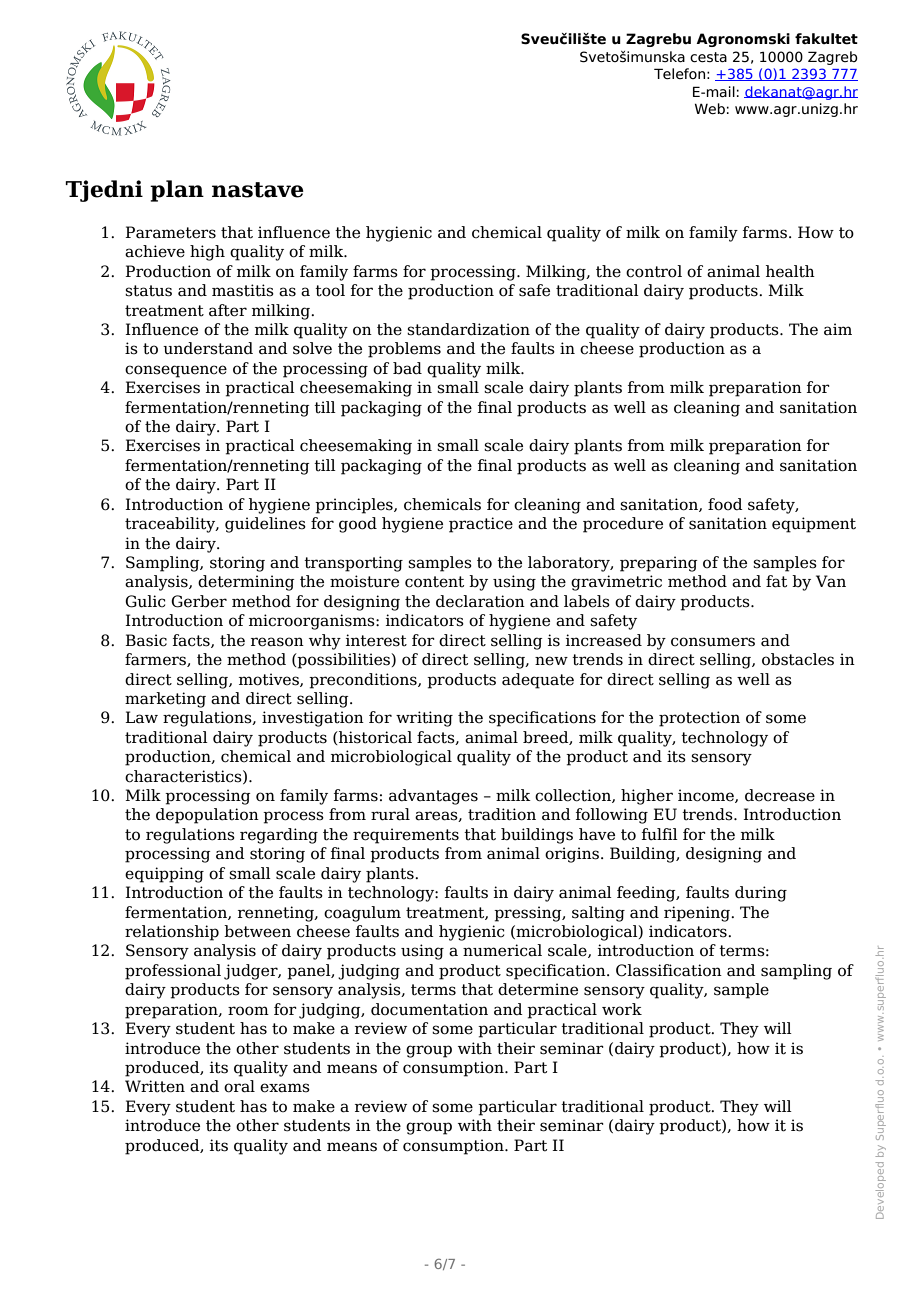 The height and width of the screenshot is (1308, 924). Describe the element at coordinates (239, 1086) in the screenshot. I see `oral` at that location.
